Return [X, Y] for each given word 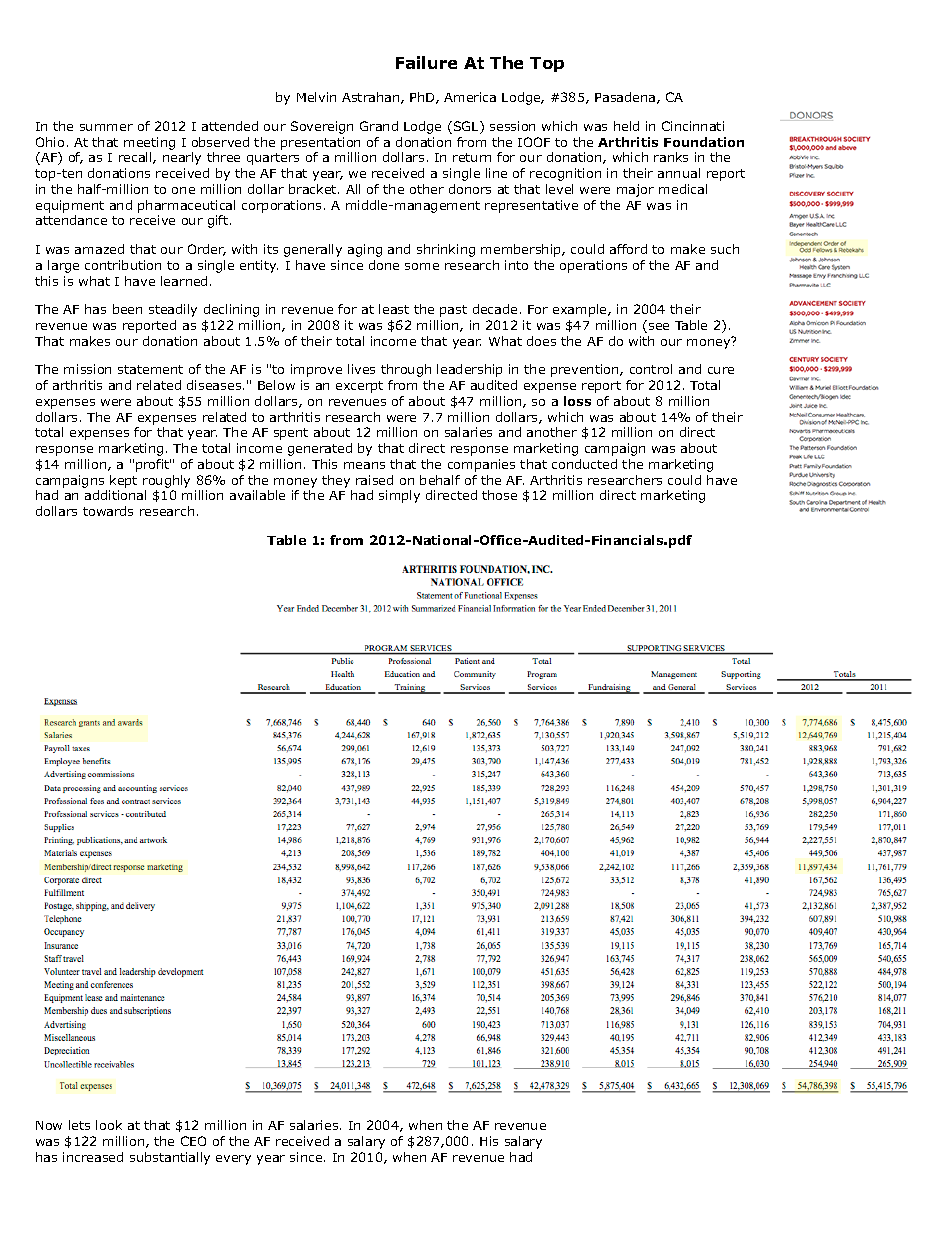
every [233, 1160]
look [109, 1125]
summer [106, 127]
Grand [379, 126]
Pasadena [626, 98]
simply [399, 496]
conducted [584, 464]
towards [108, 511]
